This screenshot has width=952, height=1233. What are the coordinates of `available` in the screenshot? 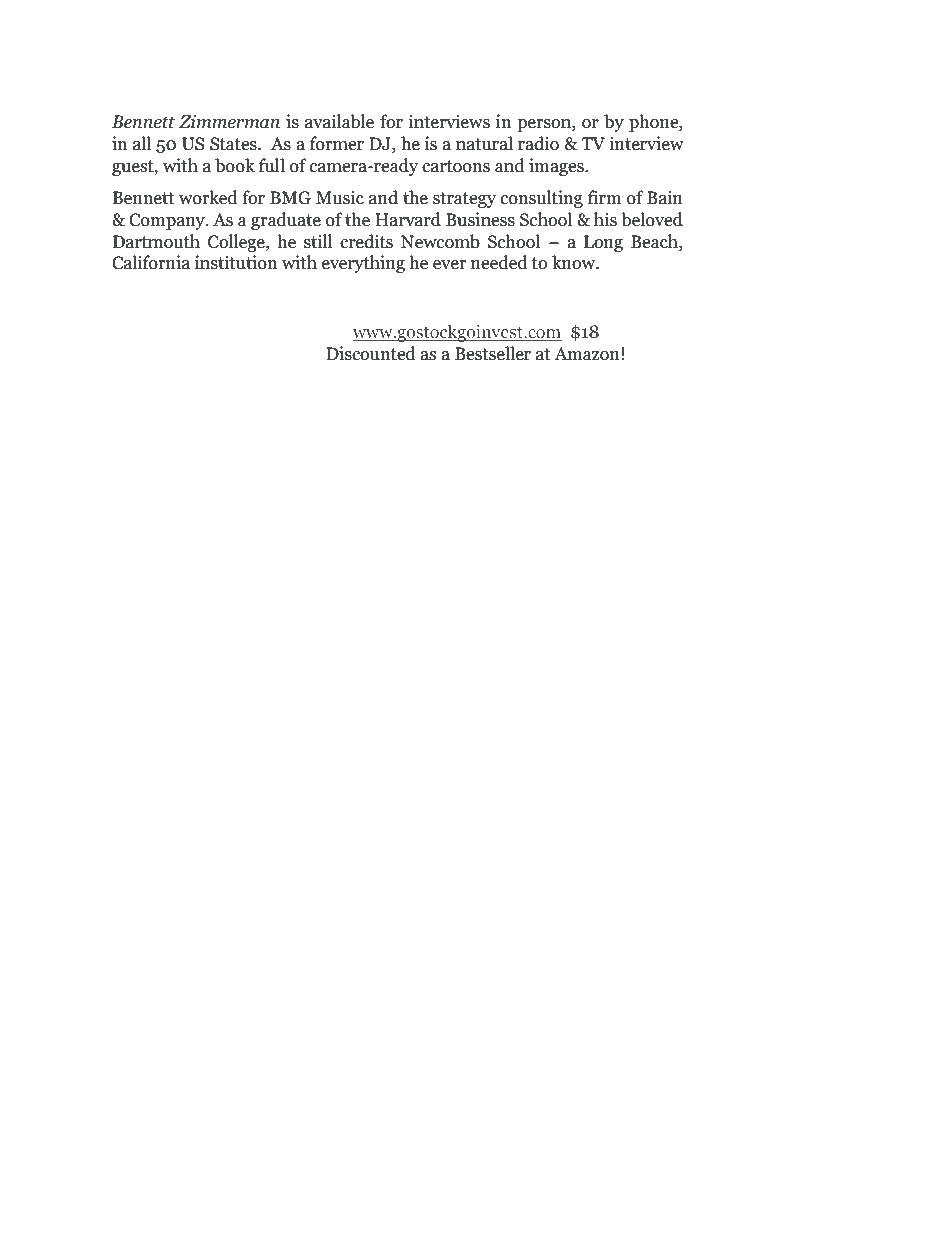 It's located at (339, 121).
